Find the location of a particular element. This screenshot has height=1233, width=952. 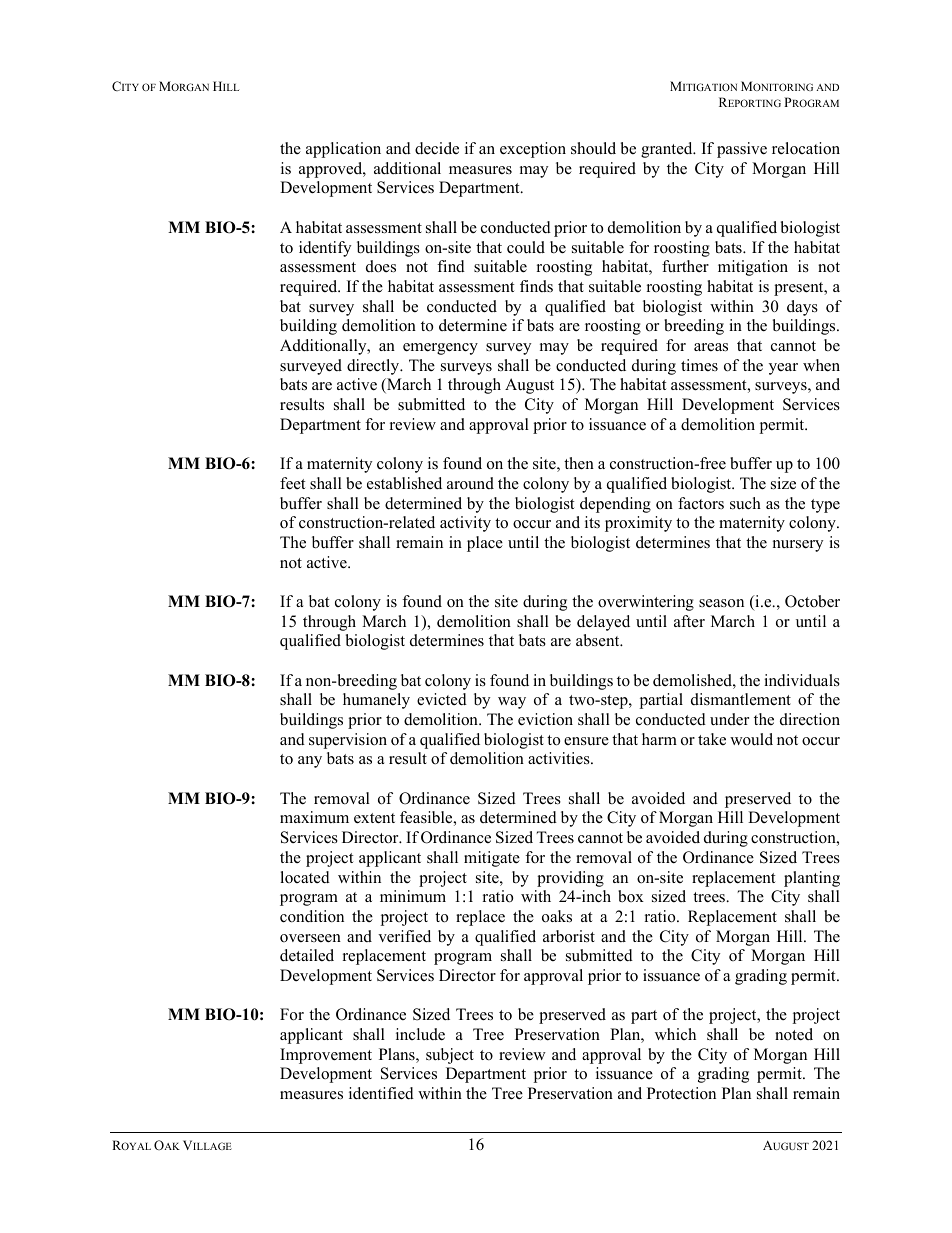

exception is located at coordinates (533, 150).
